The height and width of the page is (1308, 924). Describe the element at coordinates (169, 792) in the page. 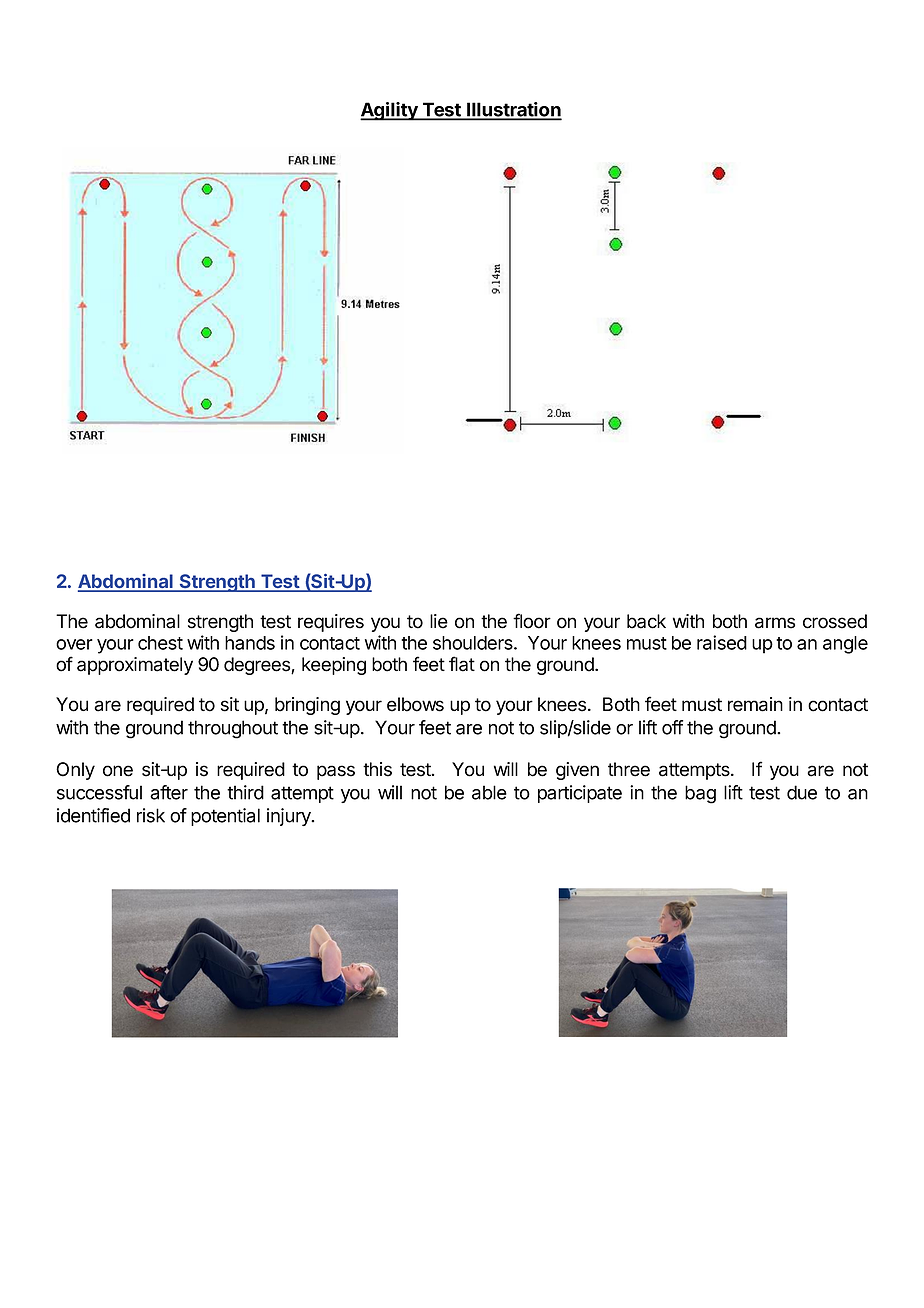

I see `after` at that location.
